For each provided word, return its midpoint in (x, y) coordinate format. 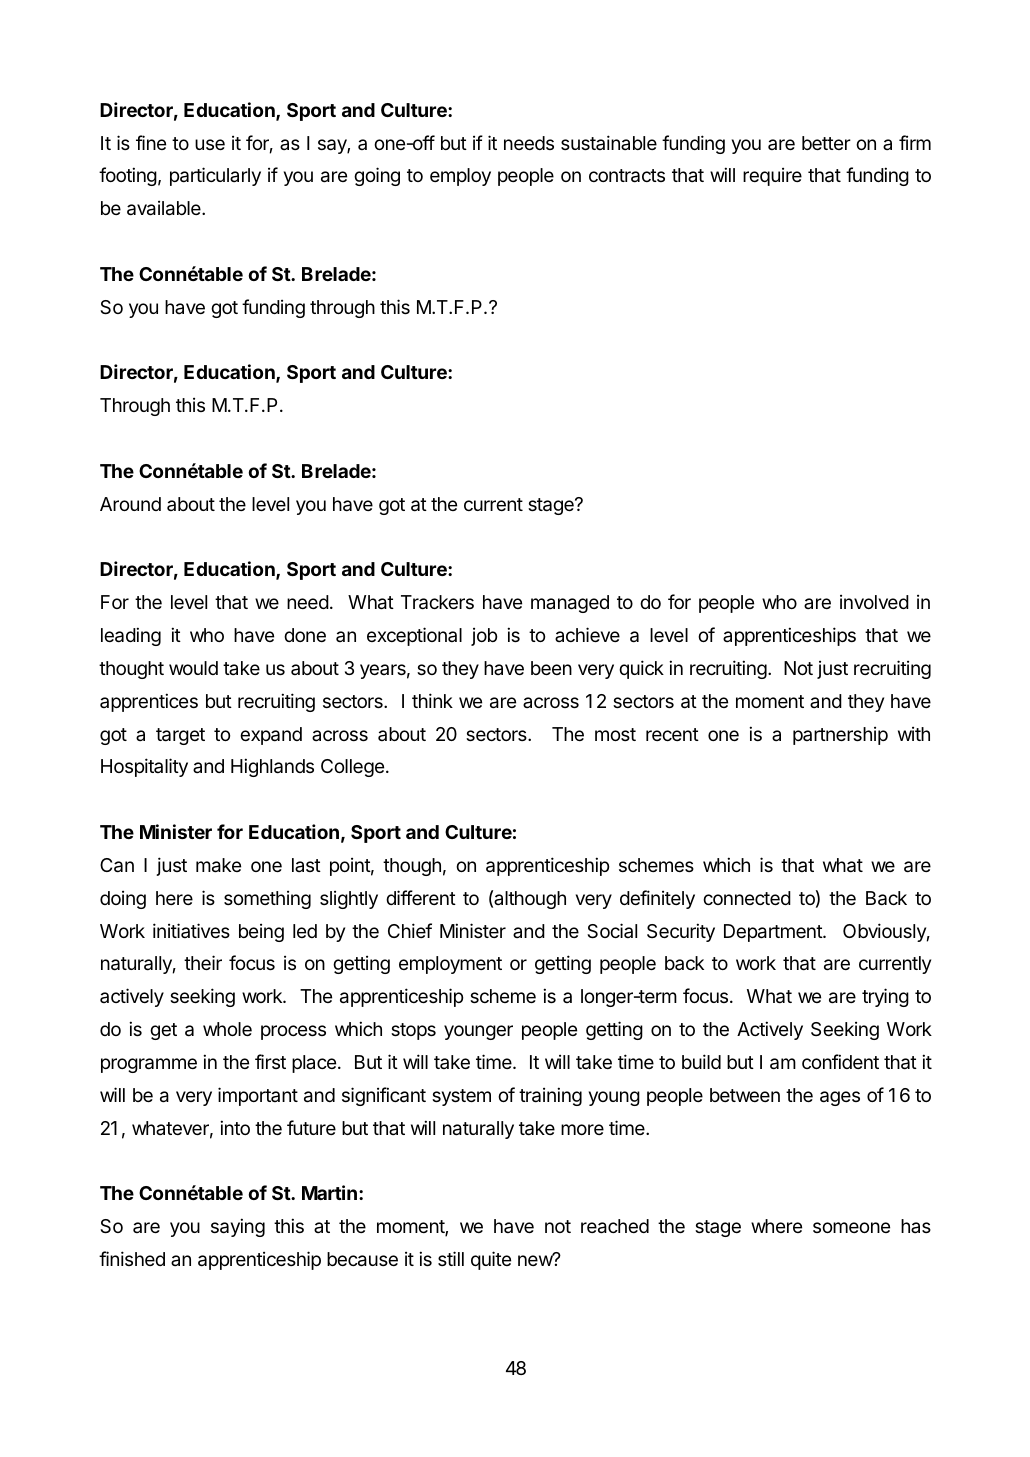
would (193, 668)
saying (238, 1227)
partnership (840, 736)
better (826, 143)
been (551, 668)
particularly (215, 176)
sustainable (609, 142)
